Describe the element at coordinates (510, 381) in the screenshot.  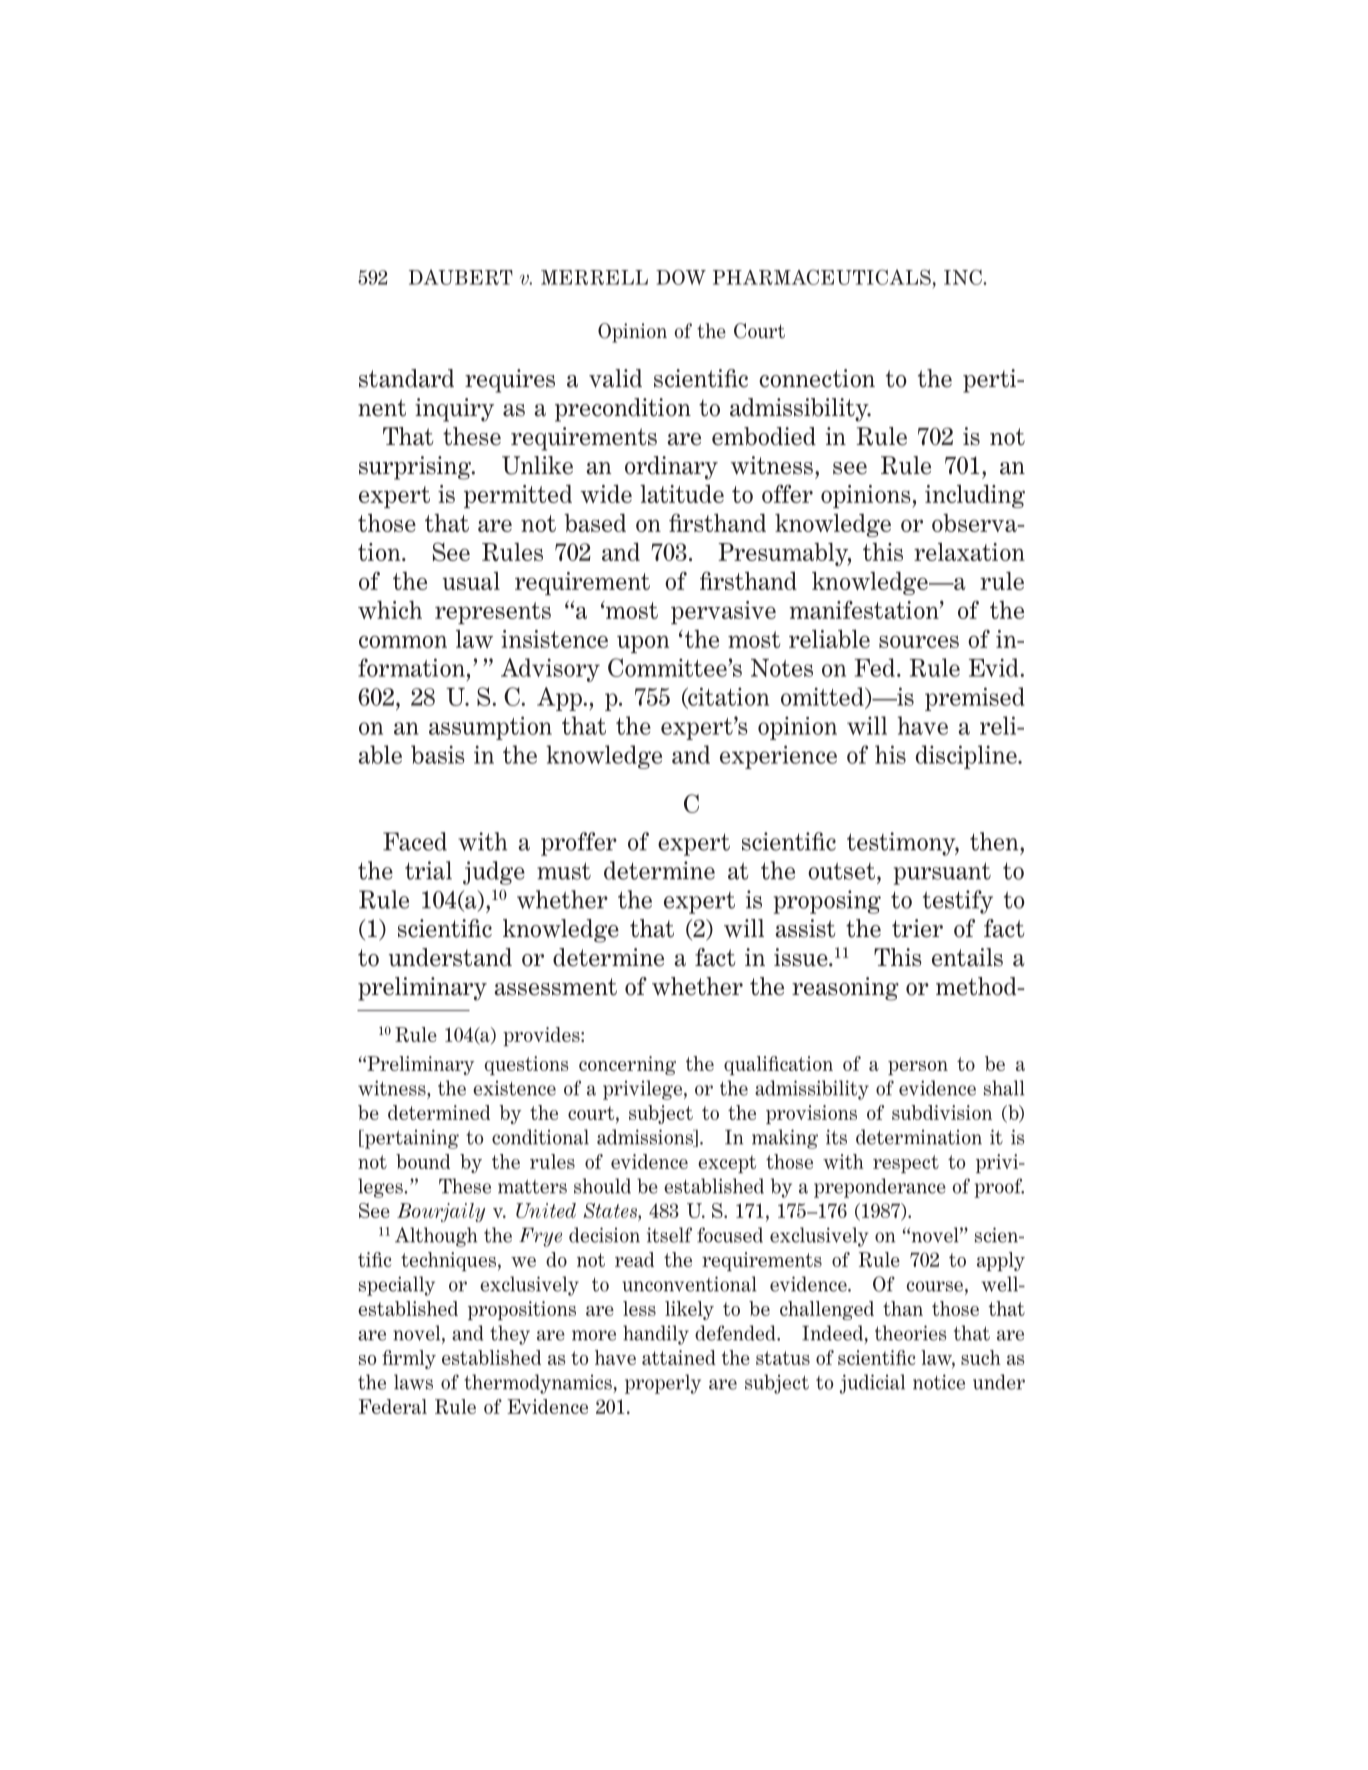
I see `requires` at that location.
